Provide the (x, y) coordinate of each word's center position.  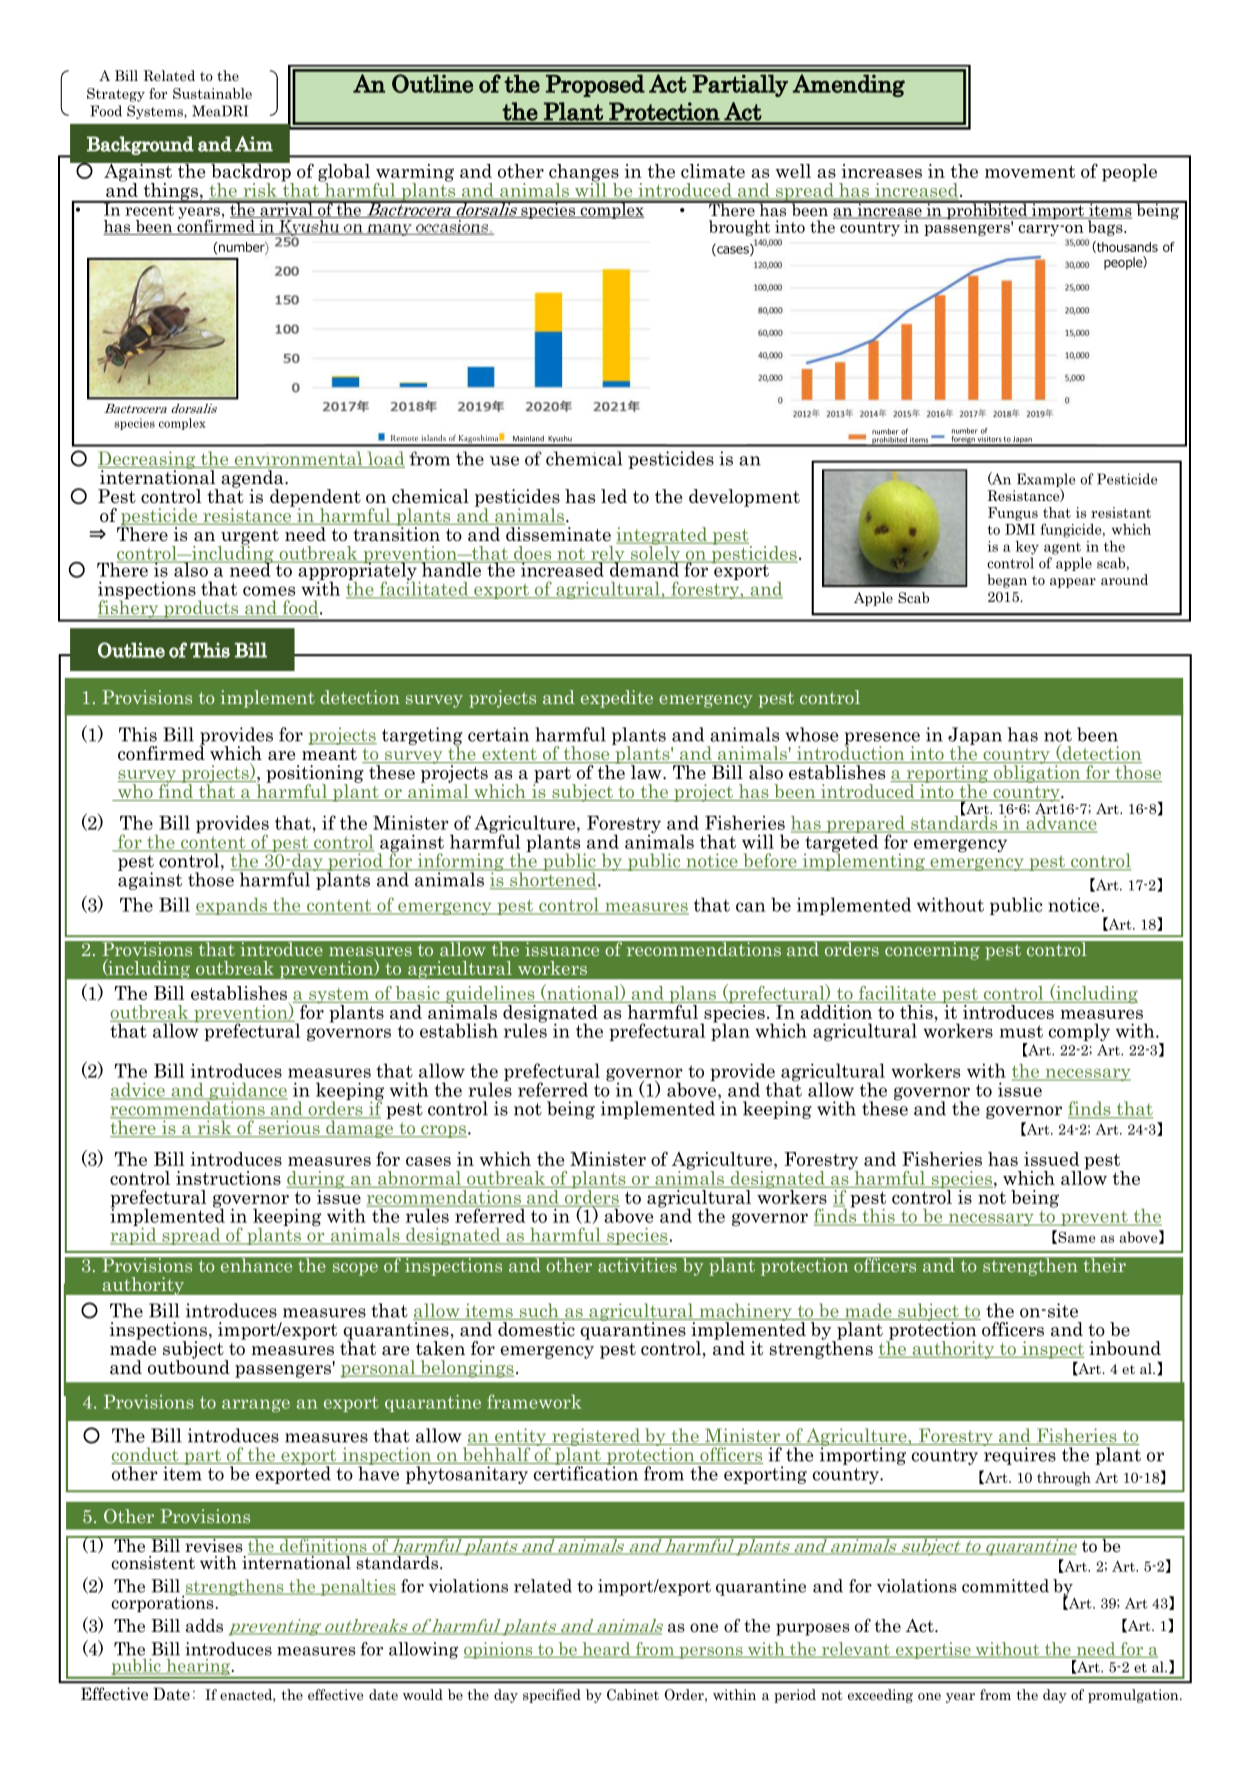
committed (1005, 1586)
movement (1030, 171)
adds (204, 1626)
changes (584, 174)
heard (606, 1650)
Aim (254, 144)
